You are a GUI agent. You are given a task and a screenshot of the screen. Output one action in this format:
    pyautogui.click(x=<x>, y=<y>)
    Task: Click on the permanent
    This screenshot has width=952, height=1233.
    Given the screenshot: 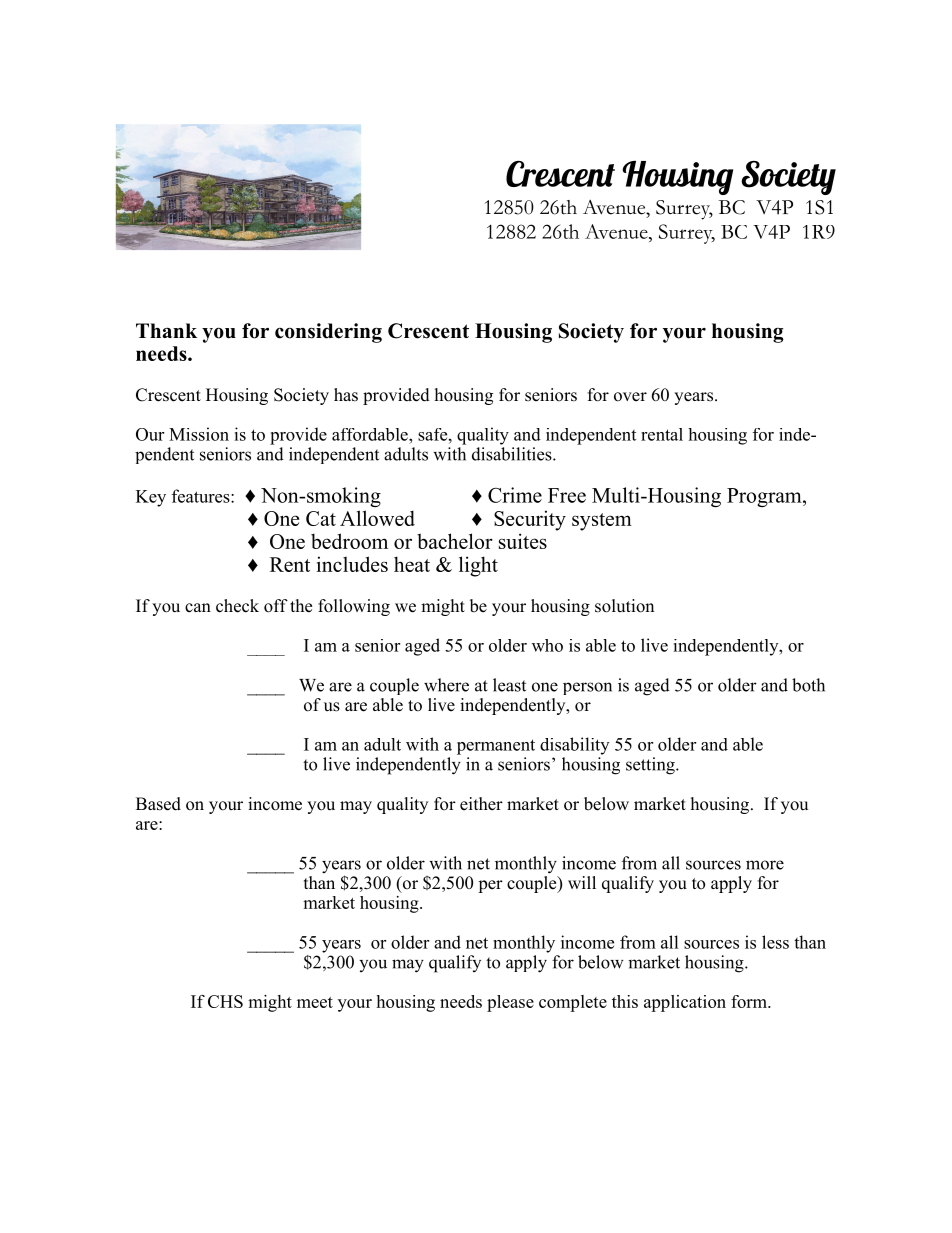 What is the action you would take?
    pyautogui.click(x=496, y=747)
